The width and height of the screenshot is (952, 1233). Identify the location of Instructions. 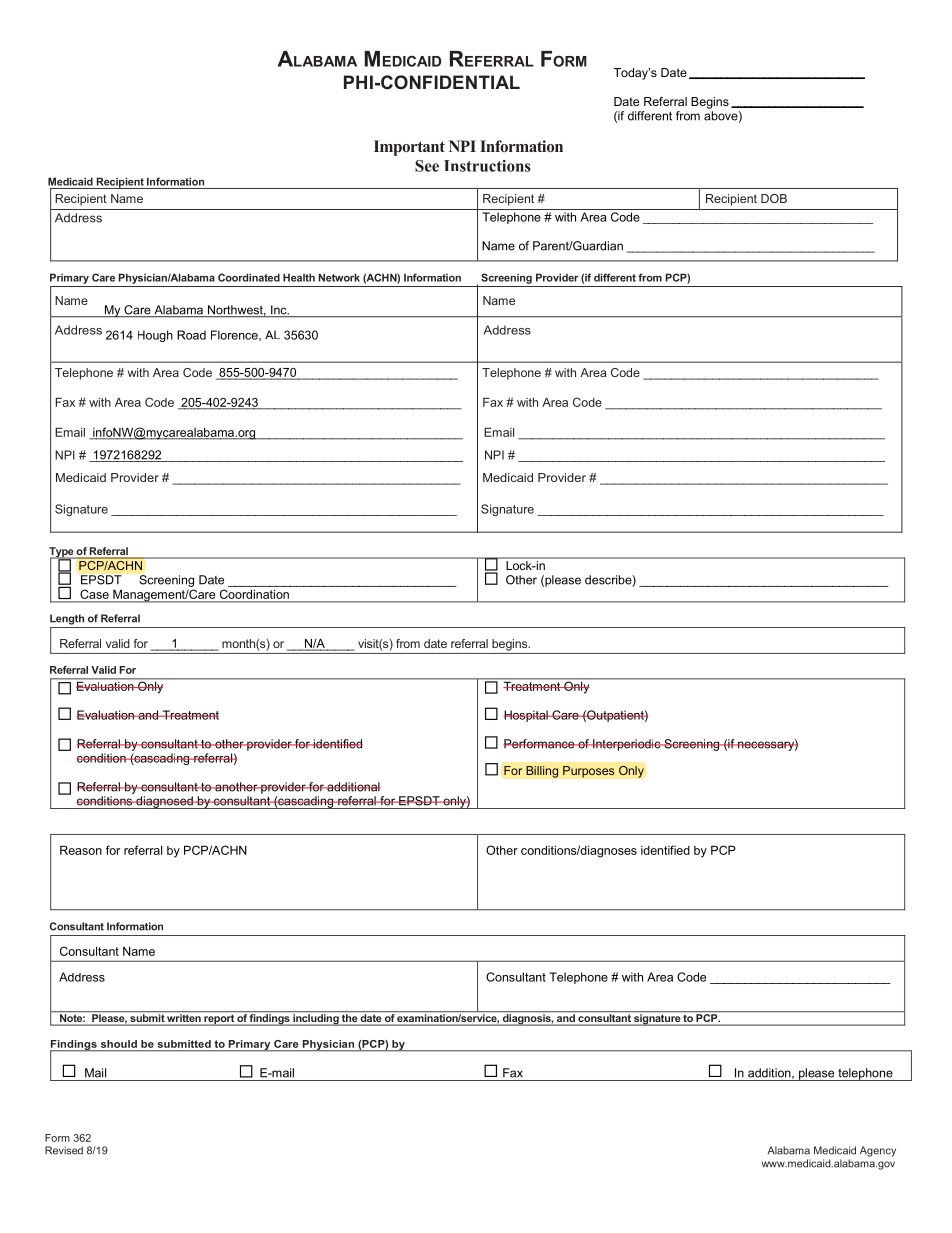
(487, 166).
